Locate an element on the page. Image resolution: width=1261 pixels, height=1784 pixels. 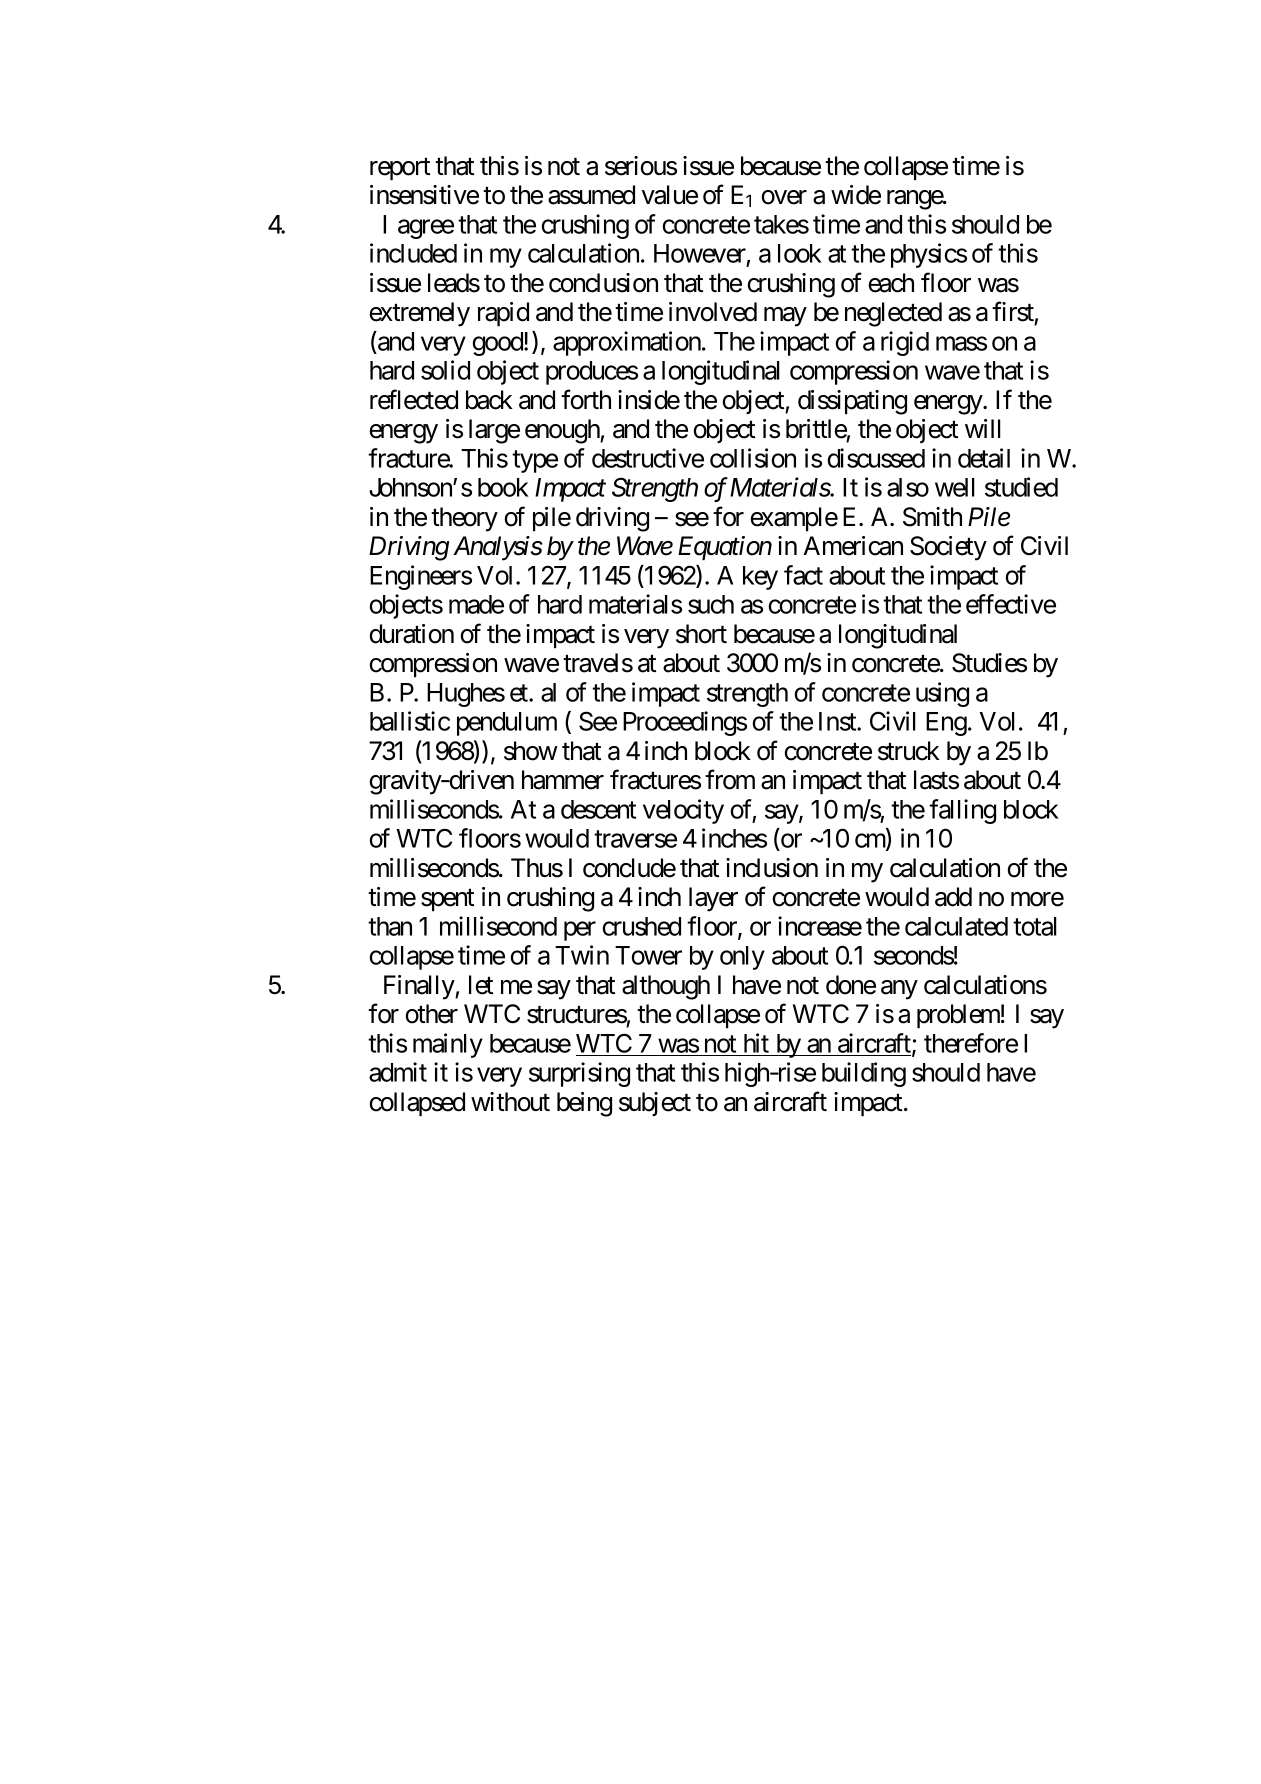
will is located at coordinates (983, 428).
